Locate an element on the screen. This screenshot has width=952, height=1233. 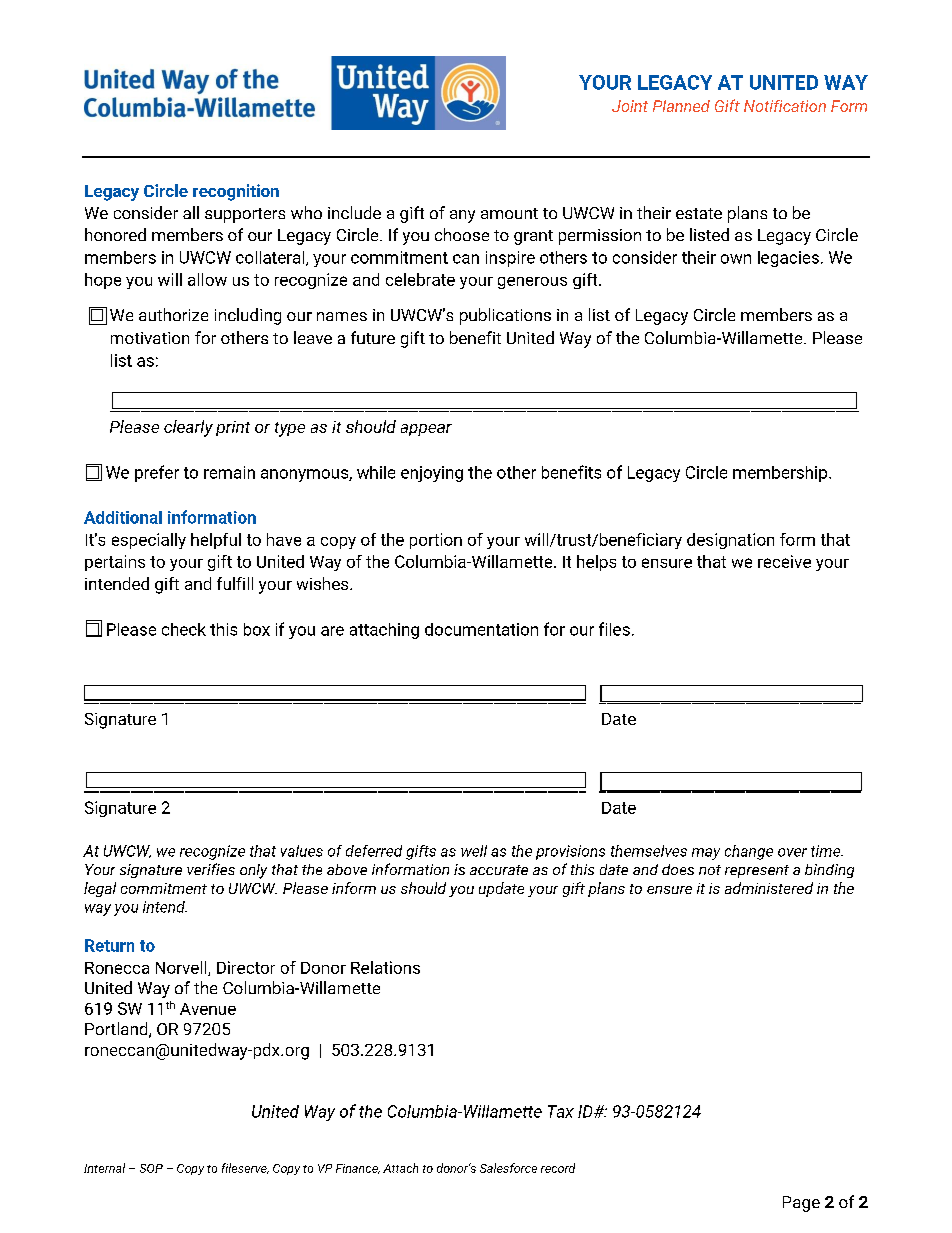
SOP is located at coordinates (151, 1168).
